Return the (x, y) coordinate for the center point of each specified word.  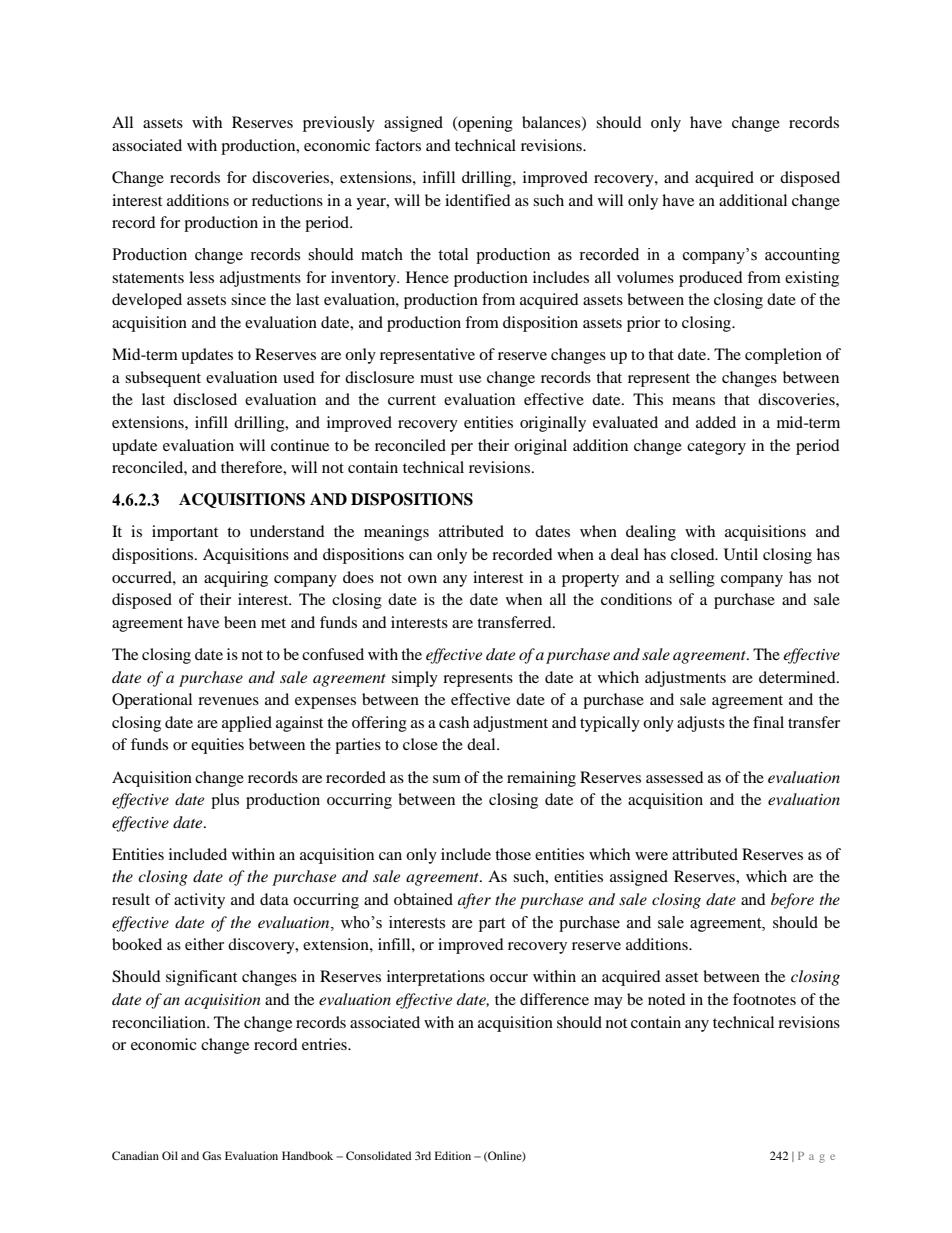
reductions (287, 200)
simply (415, 679)
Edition (453, 1155)
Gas (211, 1155)
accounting (802, 256)
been (240, 622)
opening (484, 124)
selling (692, 579)
